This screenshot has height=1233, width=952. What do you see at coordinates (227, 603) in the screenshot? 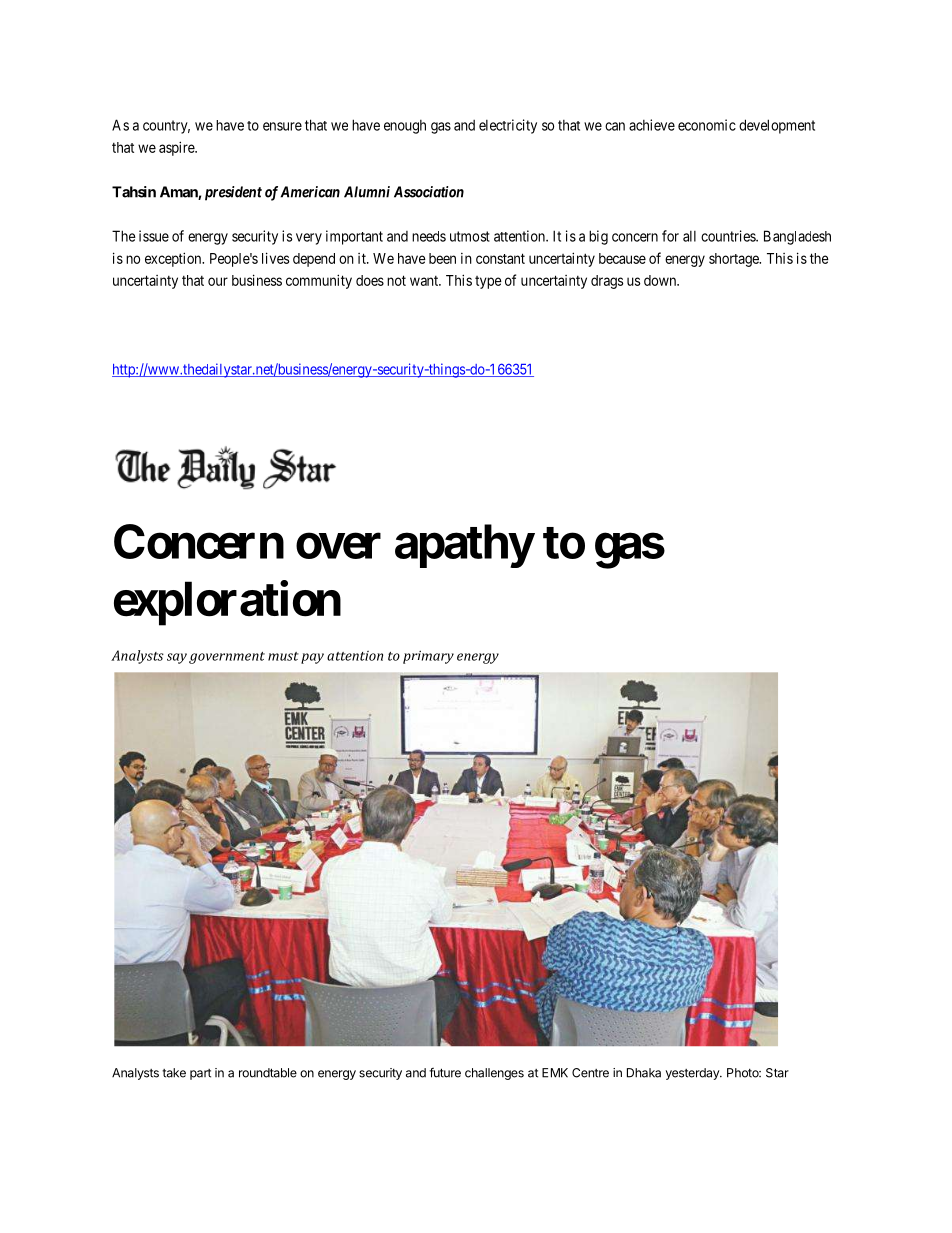
I see `exploration` at bounding box center [227, 603].
